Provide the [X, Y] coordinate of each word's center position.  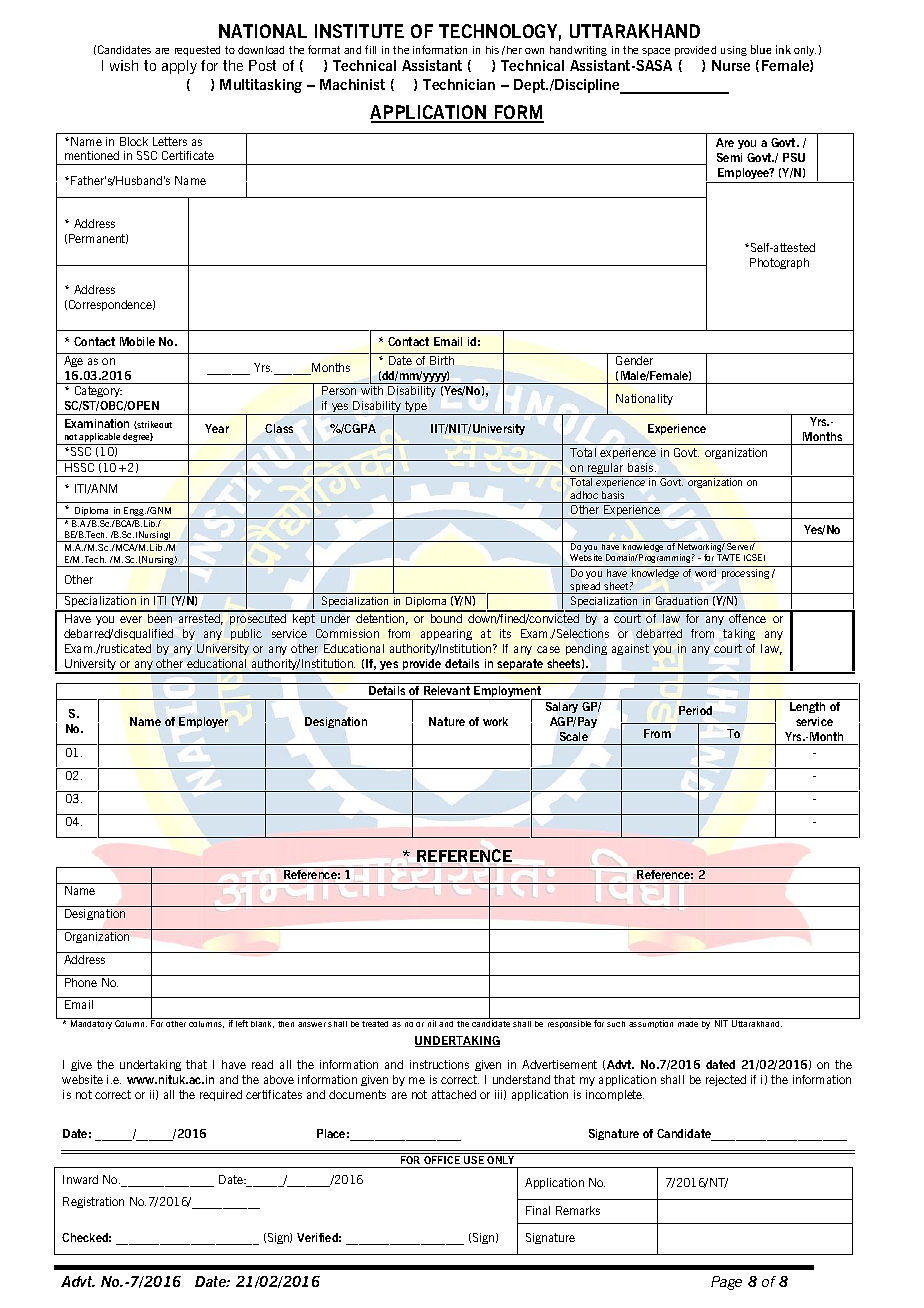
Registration [93, 1202]
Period [695, 710]
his [492, 50]
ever [131, 619]
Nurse [731, 65]
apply [179, 67]
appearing [446, 634]
